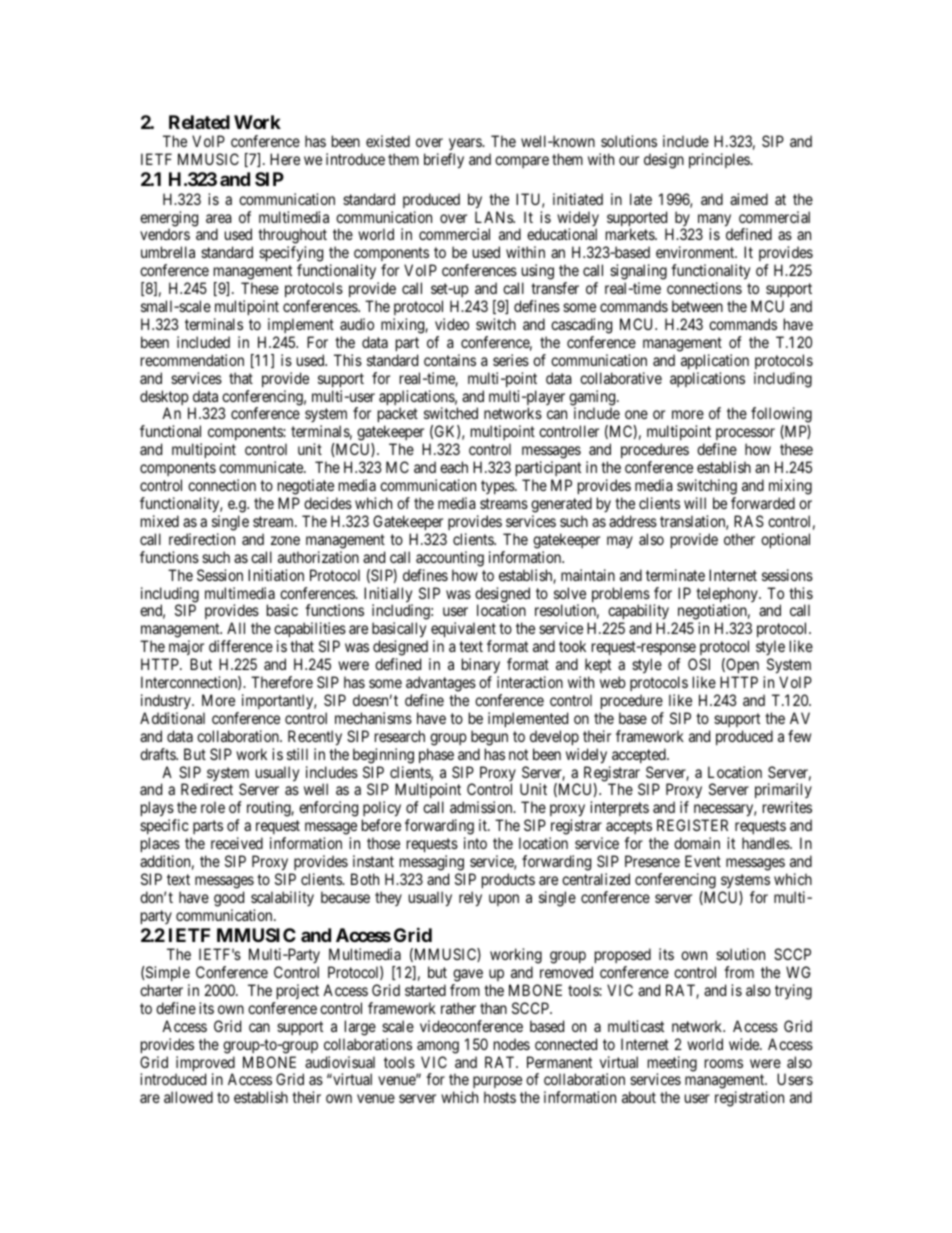 This screenshot has height=1233, width=952. I want to click on rooms, so click(724, 1063).
